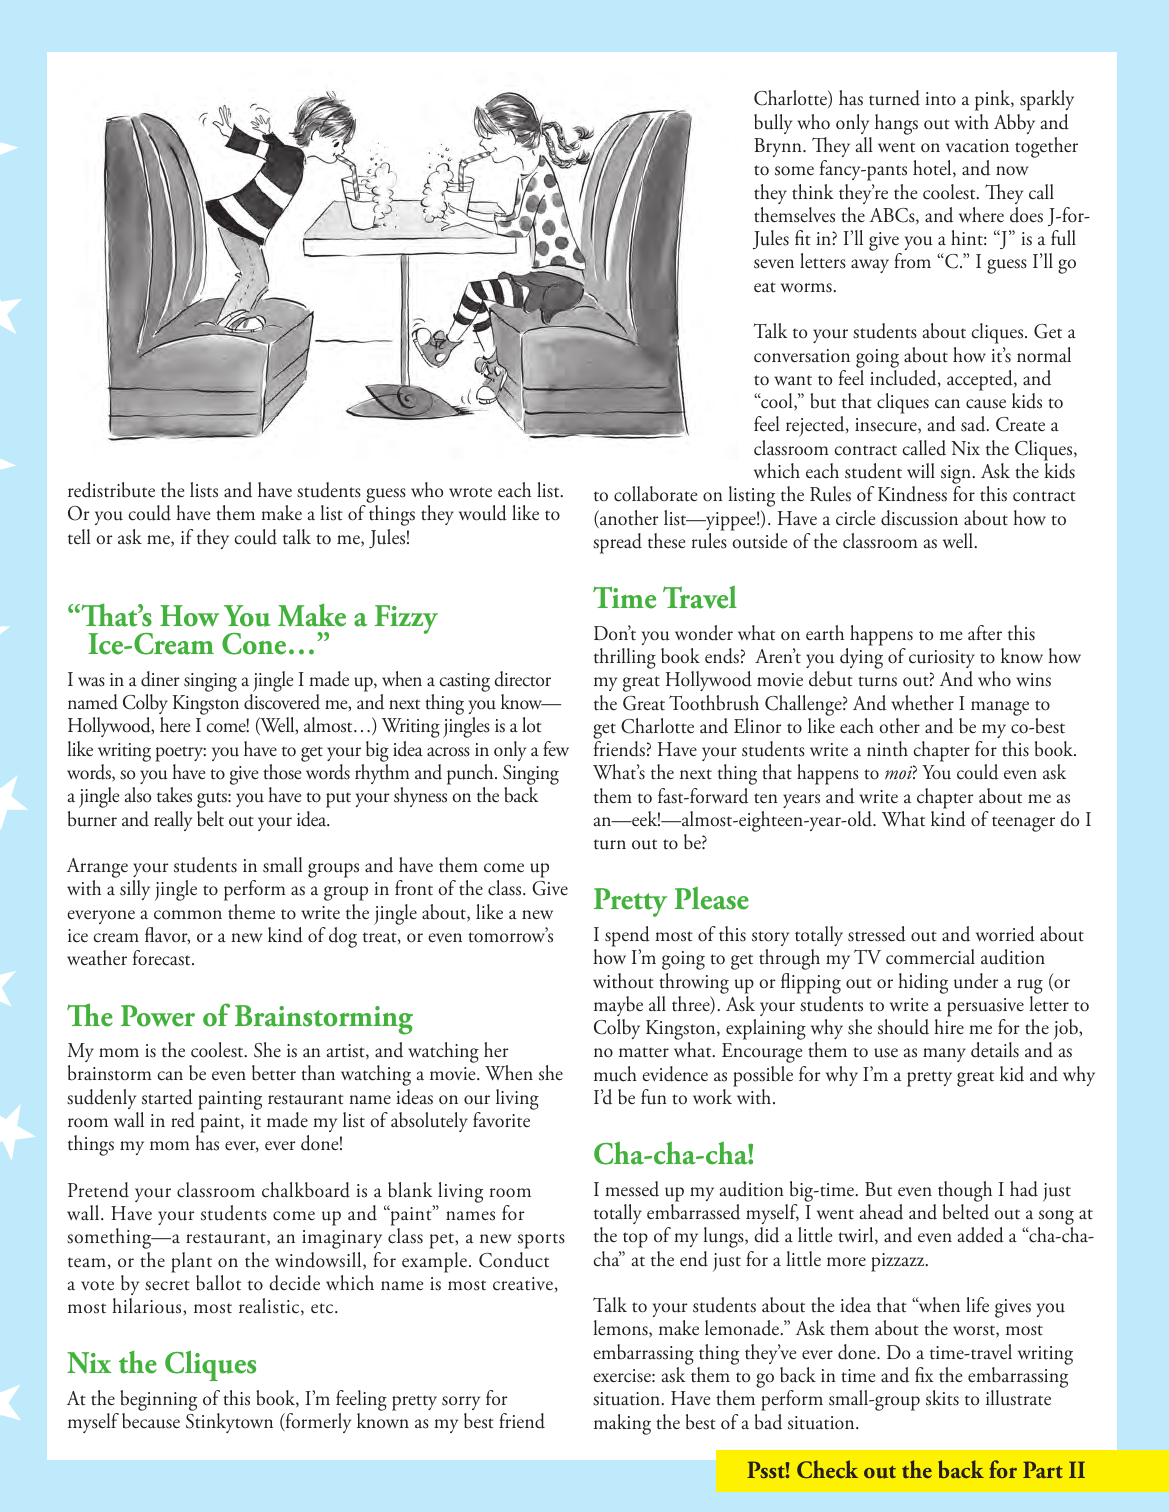 This screenshot has height=1512, width=1169. What do you see at coordinates (944, 1055) in the screenshot?
I see `many` at bounding box center [944, 1055].
